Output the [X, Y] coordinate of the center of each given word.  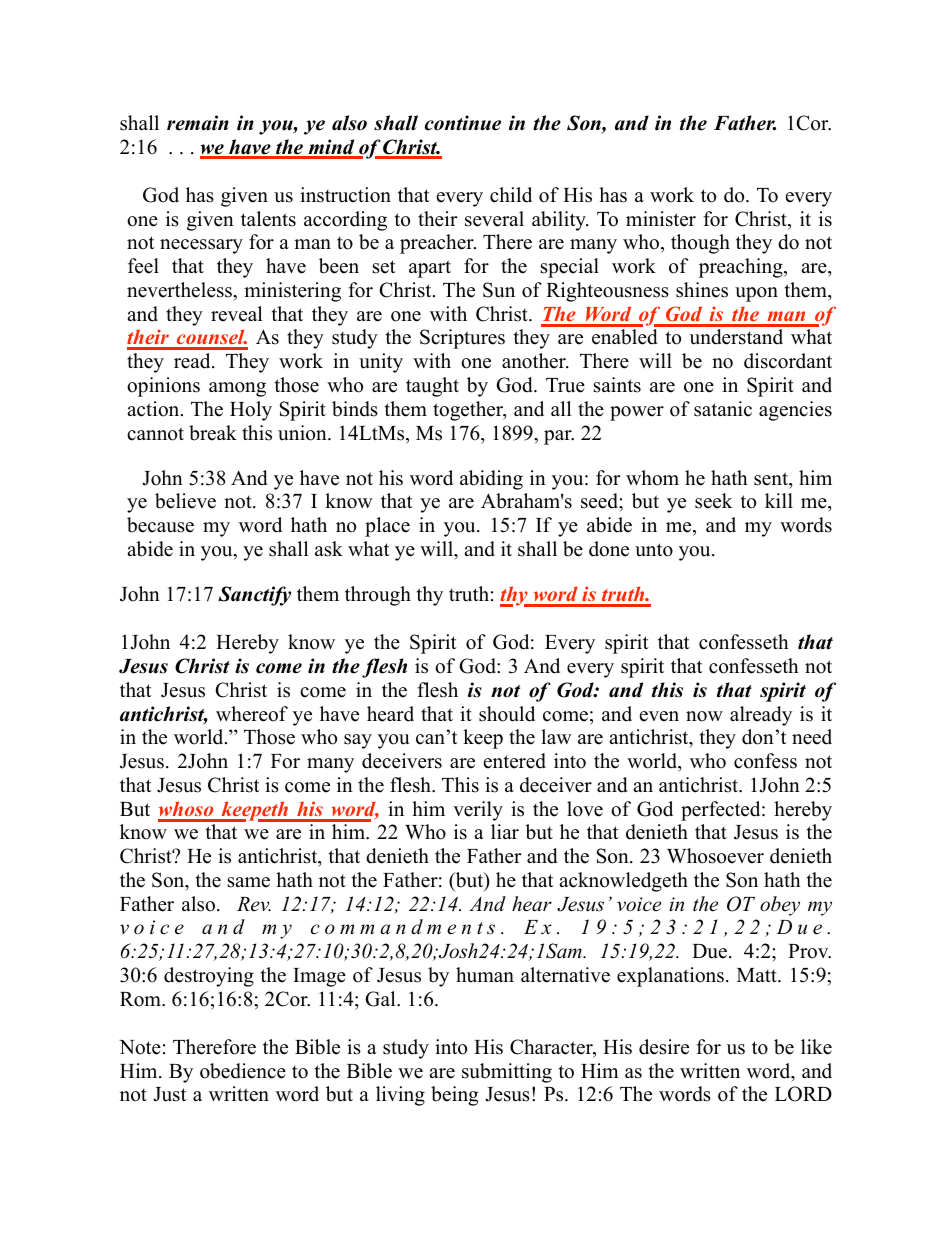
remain [198, 123]
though [700, 244]
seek [714, 501]
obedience [243, 1071]
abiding [491, 480]
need [812, 737]
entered [515, 761]
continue [463, 123]
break [213, 433]
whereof [252, 714]
